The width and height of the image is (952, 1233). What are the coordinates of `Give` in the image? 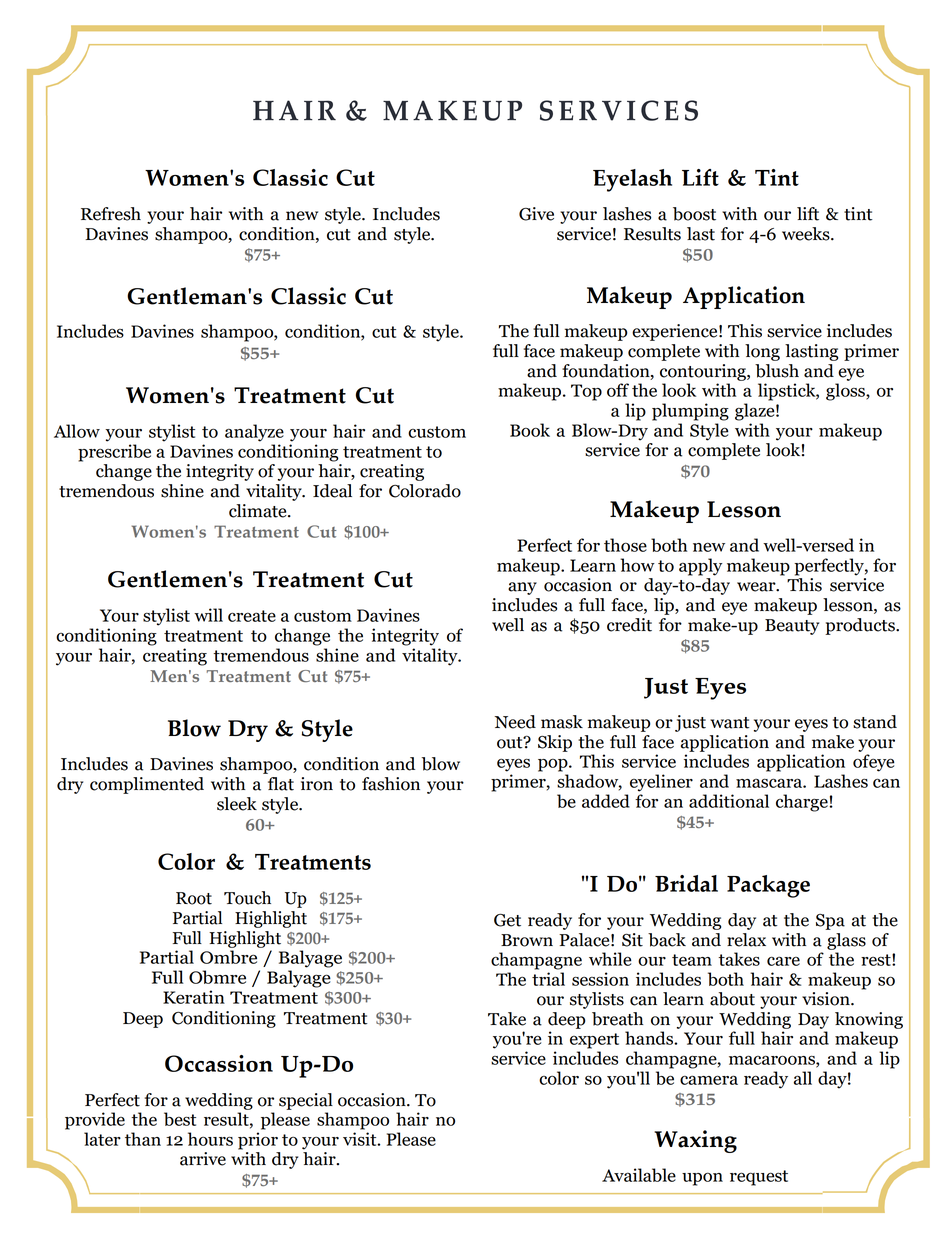 It's located at (536, 214).
